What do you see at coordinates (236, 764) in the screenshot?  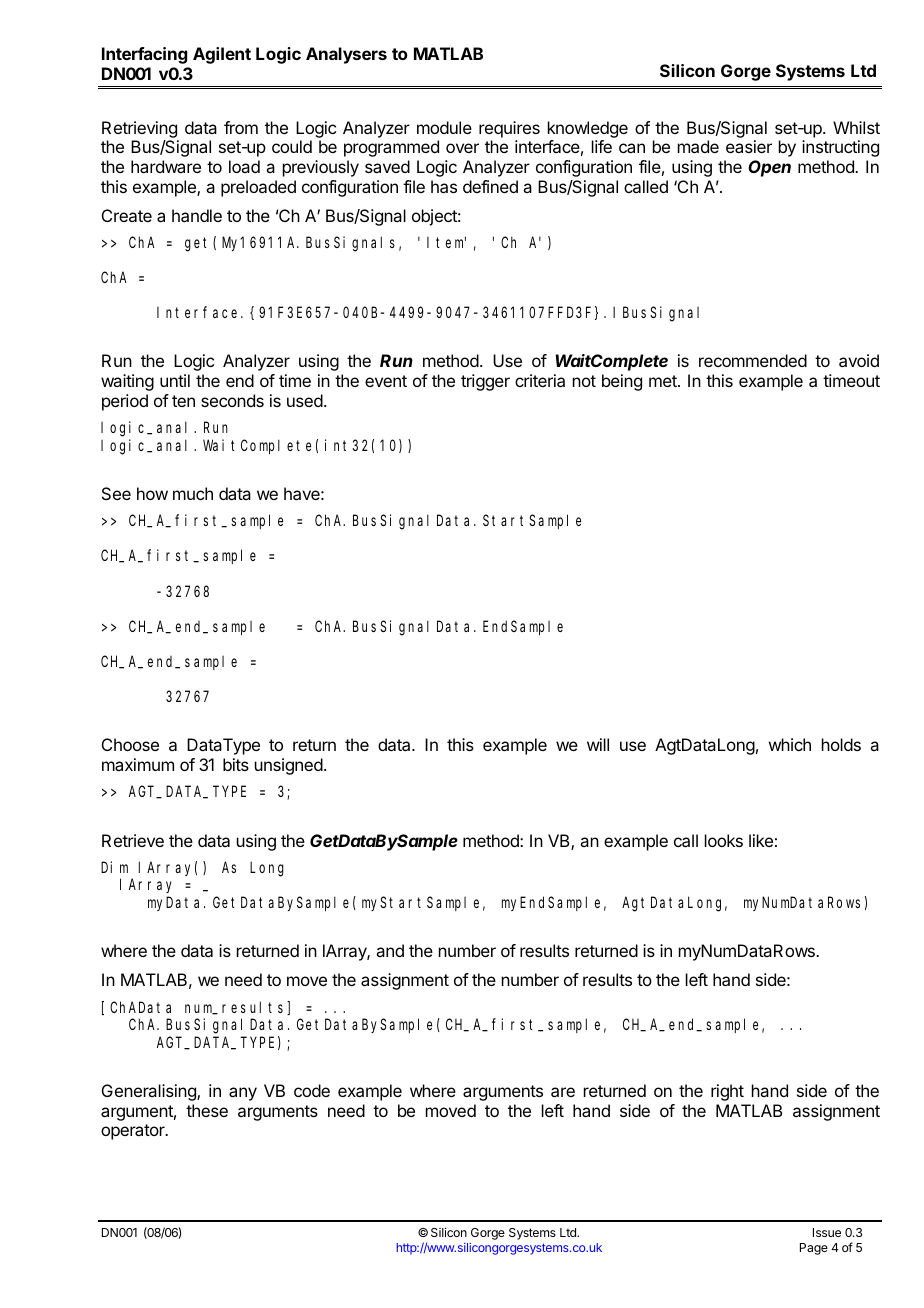 I see `bits` at bounding box center [236, 764].
